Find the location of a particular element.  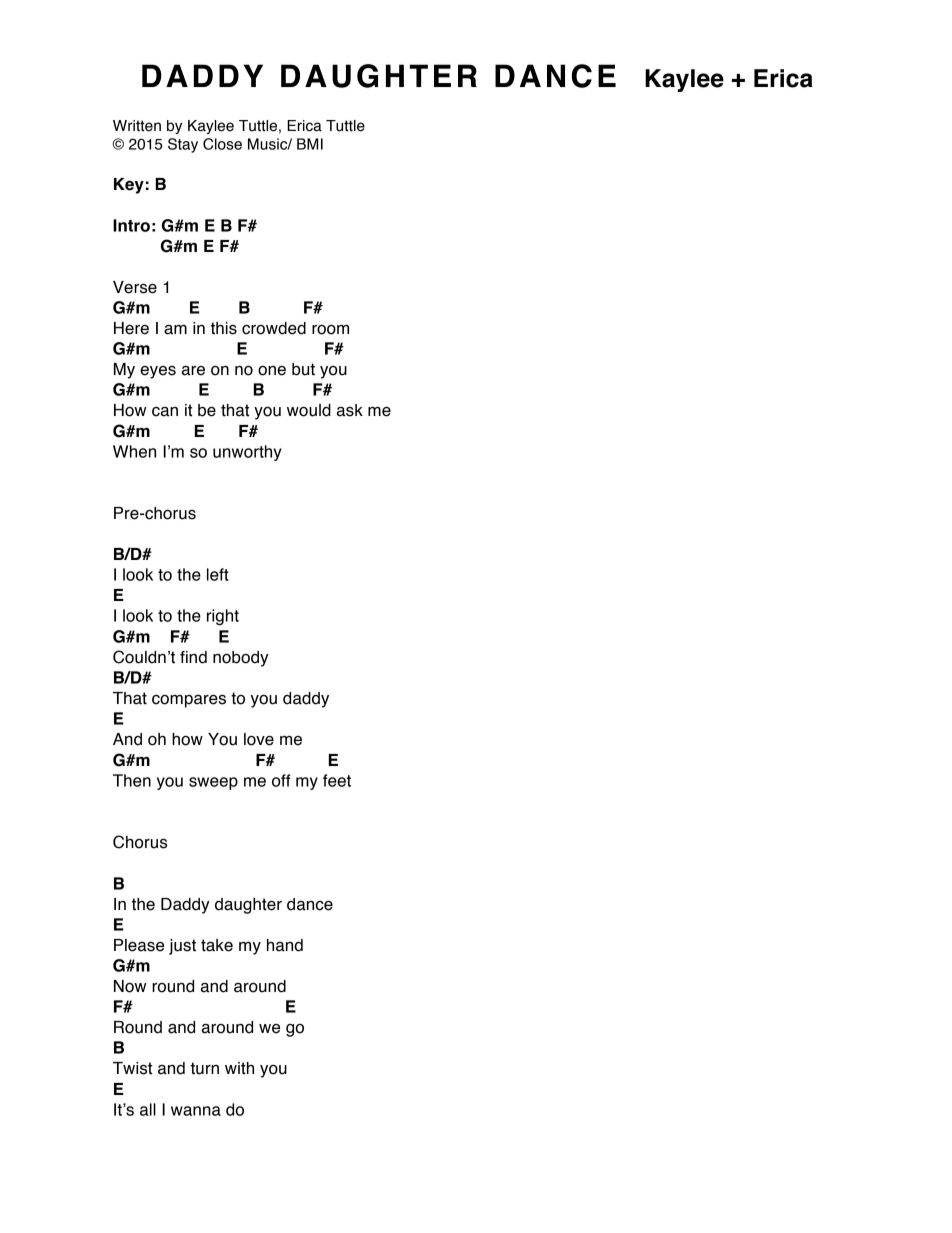

feet is located at coordinates (337, 780).
